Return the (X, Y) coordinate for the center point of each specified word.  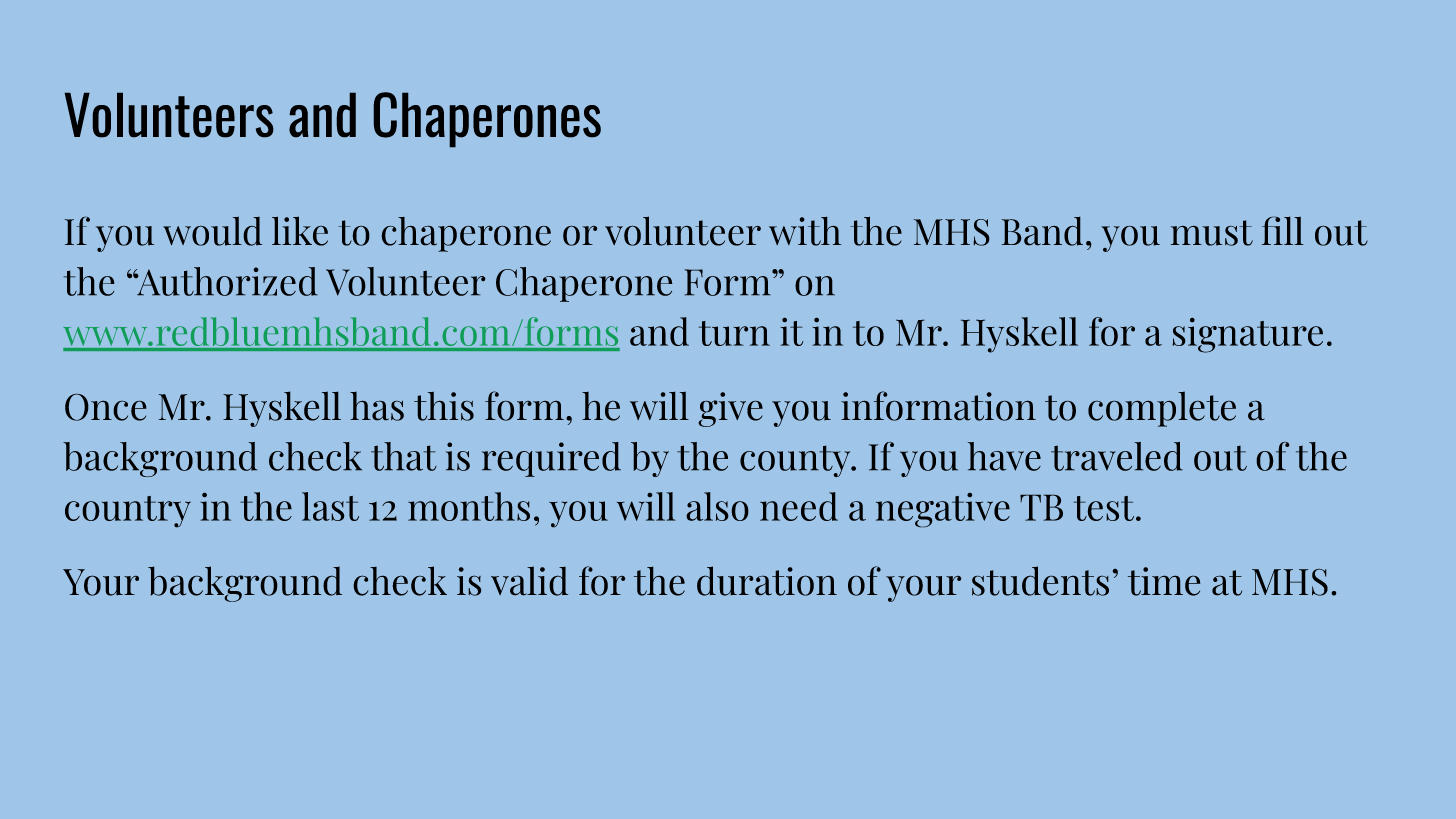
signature (1247, 335)
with (805, 231)
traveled (1117, 456)
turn (734, 333)
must (1212, 233)
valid (529, 581)
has (377, 406)
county (796, 461)
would (212, 231)
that (404, 456)
